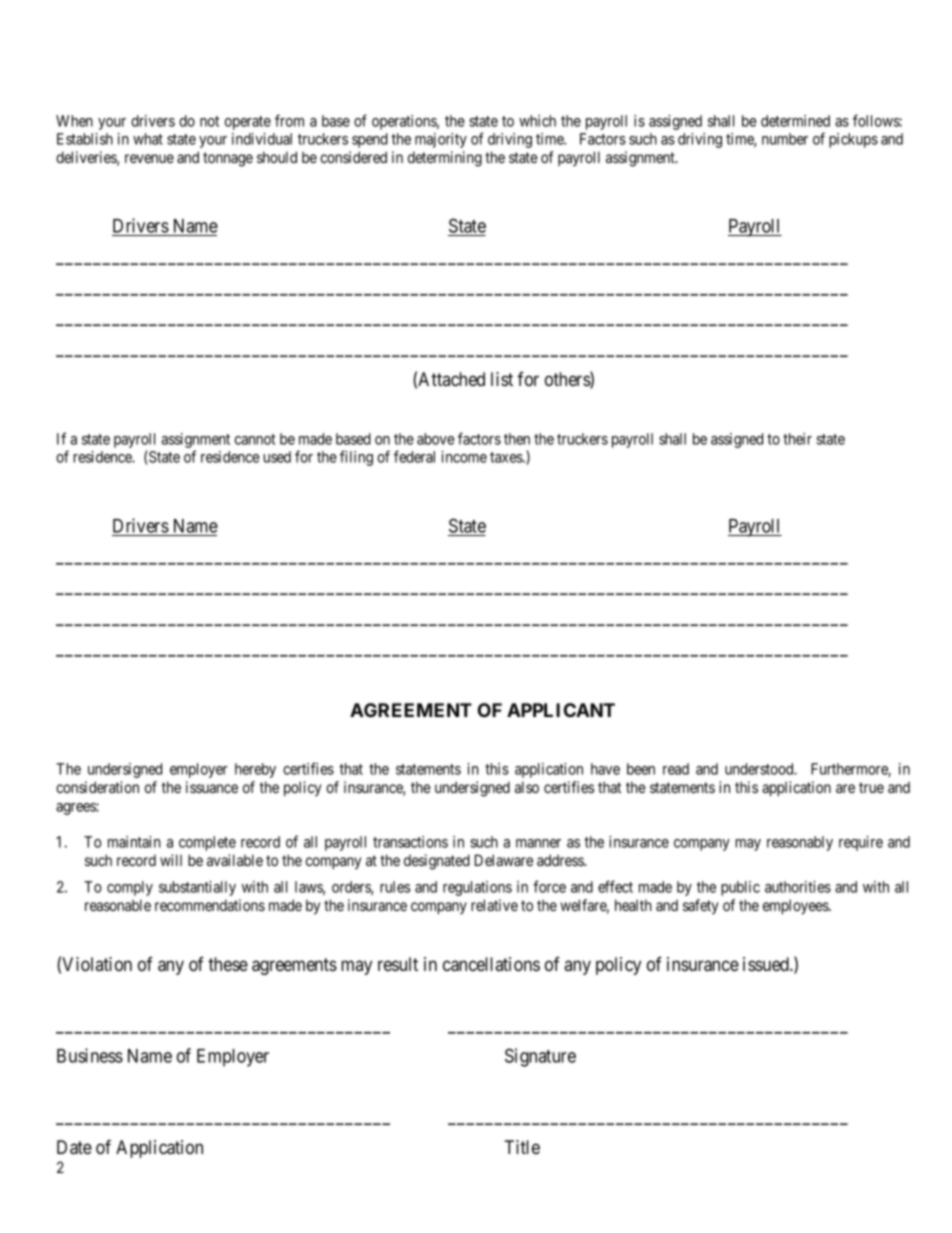 The height and width of the screenshot is (1233, 952). What do you see at coordinates (149, 158) in the screenshot?
I see `revenue` at bounding box center [149, 158].
